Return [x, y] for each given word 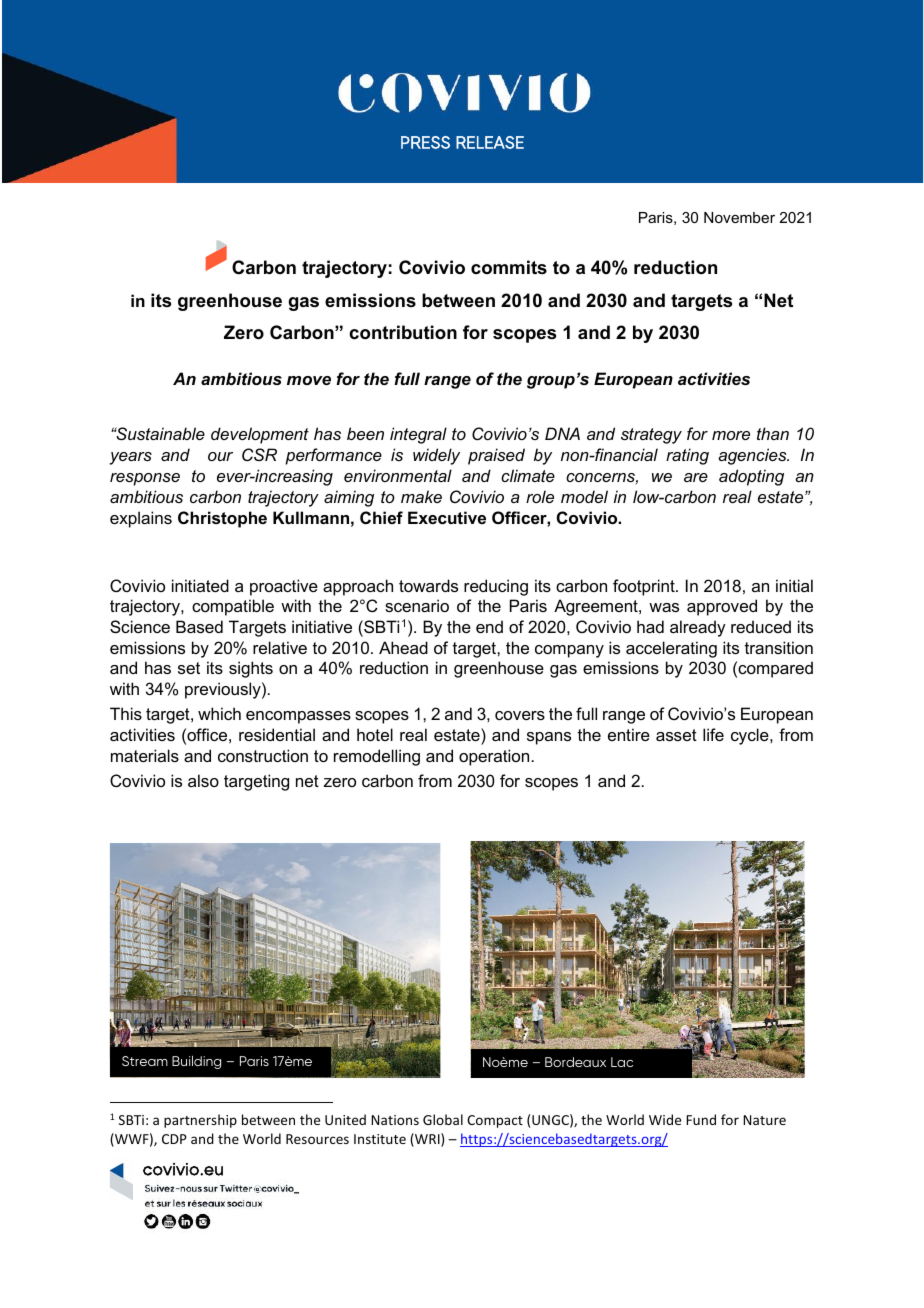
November [739, 217]
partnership [200, 1121]
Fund [701, 1119]
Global [443, 1119]
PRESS [425, 142]
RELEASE [490, 142]
